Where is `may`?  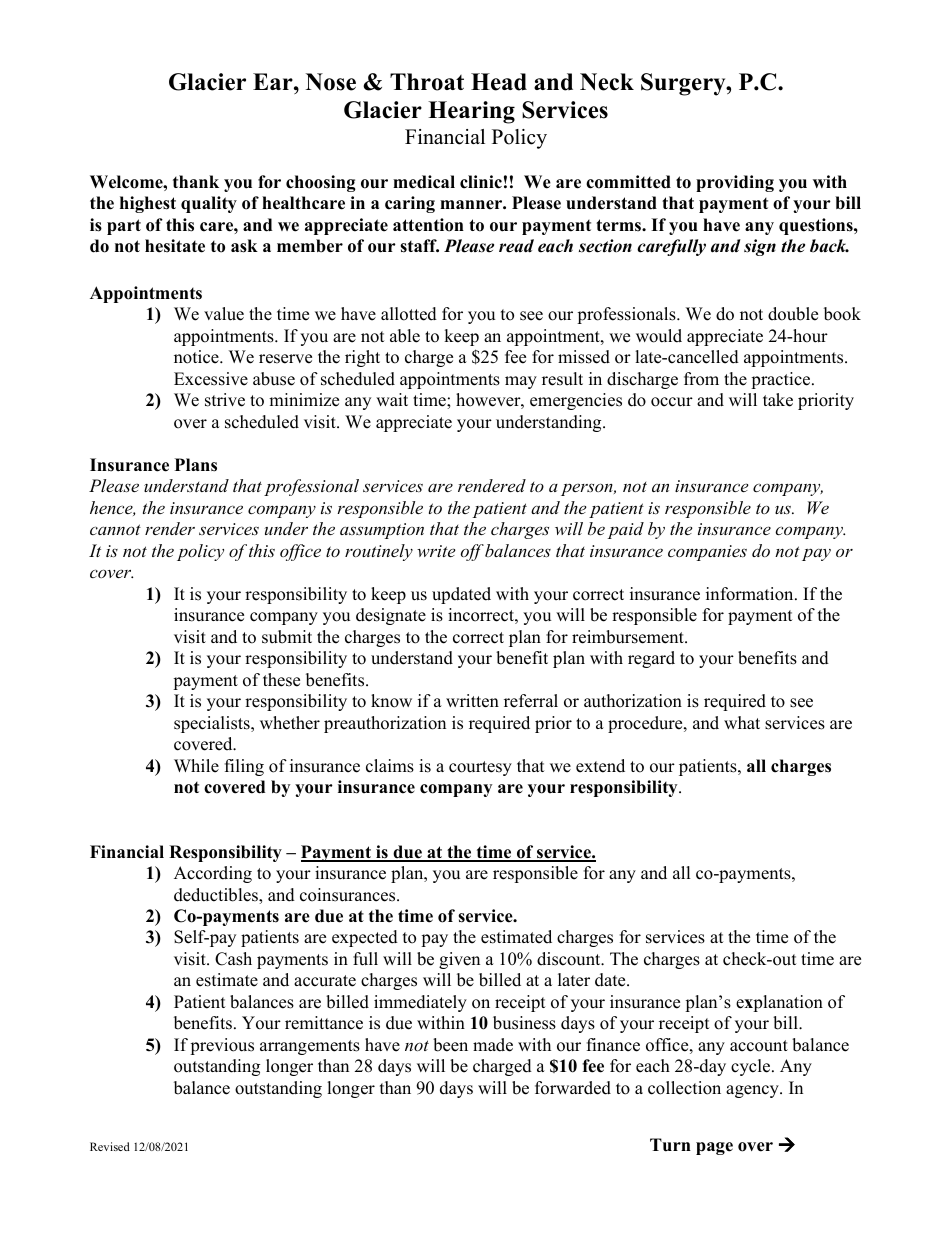 may is located at coordinates (521, 382).
